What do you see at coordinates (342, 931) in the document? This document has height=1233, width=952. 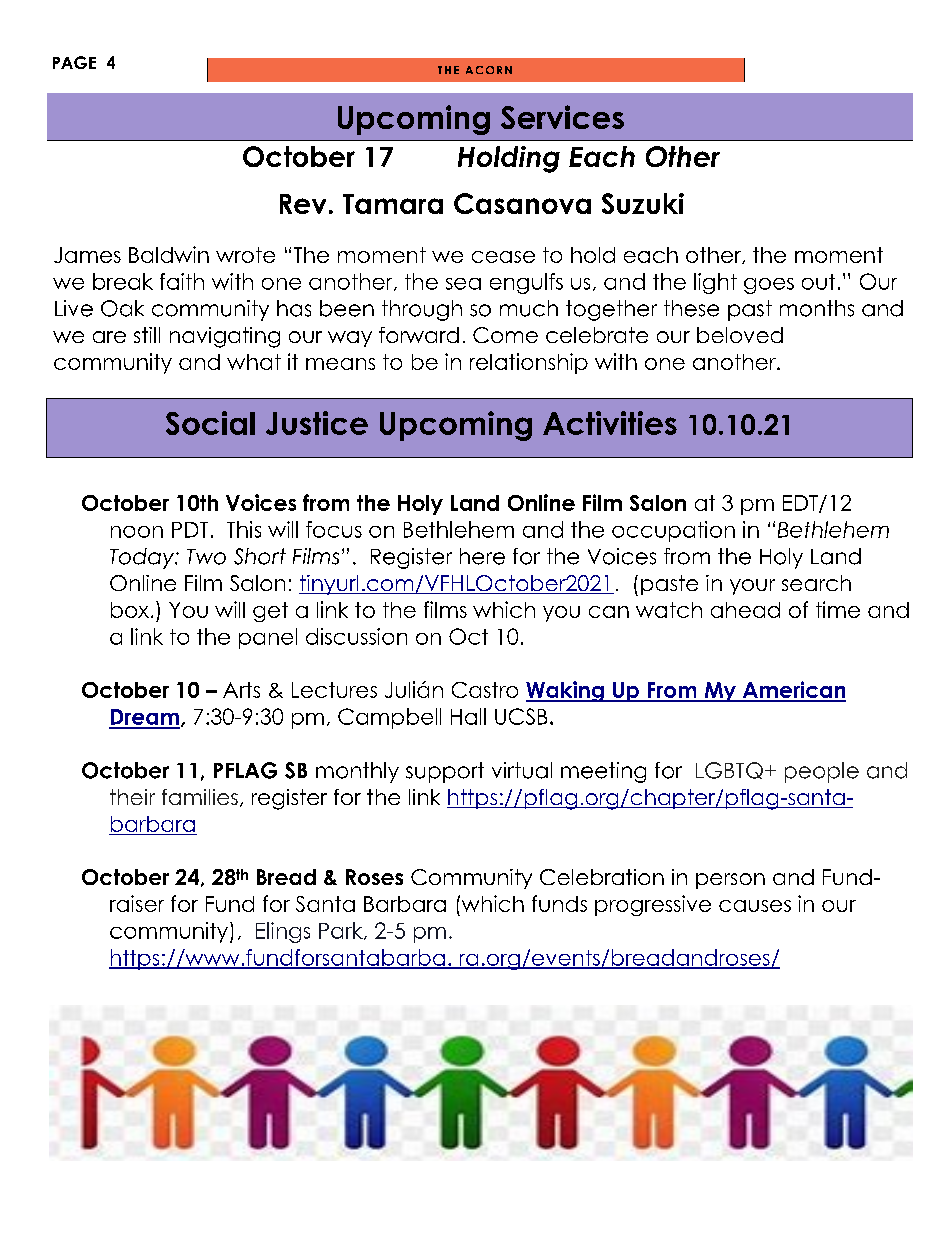 I see `Park` at bounding box center [342, 931].
